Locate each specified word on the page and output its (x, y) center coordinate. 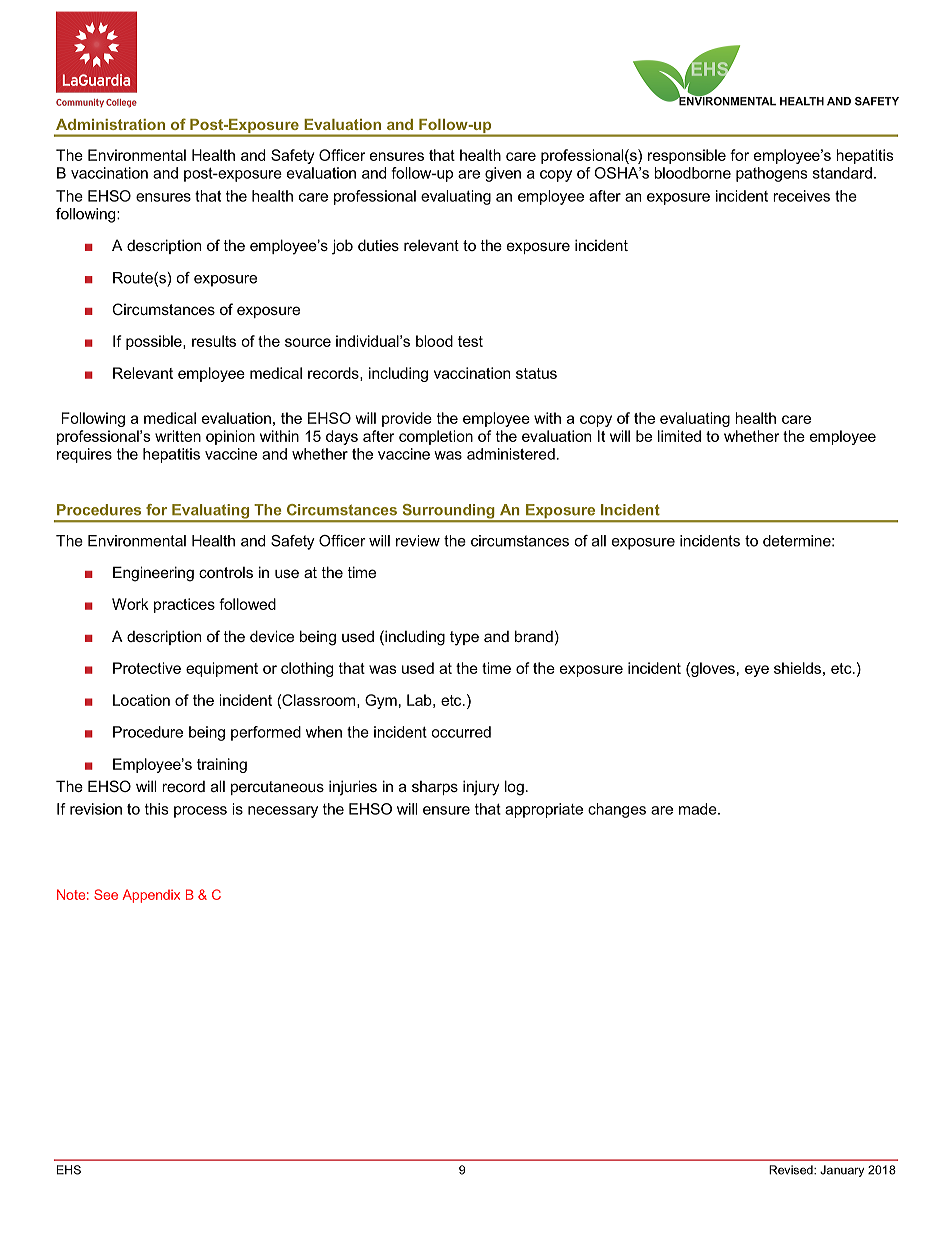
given (503, 174)
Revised (792, 1170)
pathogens (771, 174)
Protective (147, 668)
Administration (110, 124)
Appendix (151, 896)
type (464, 638)
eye (757, 671)
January (842, 1171)
